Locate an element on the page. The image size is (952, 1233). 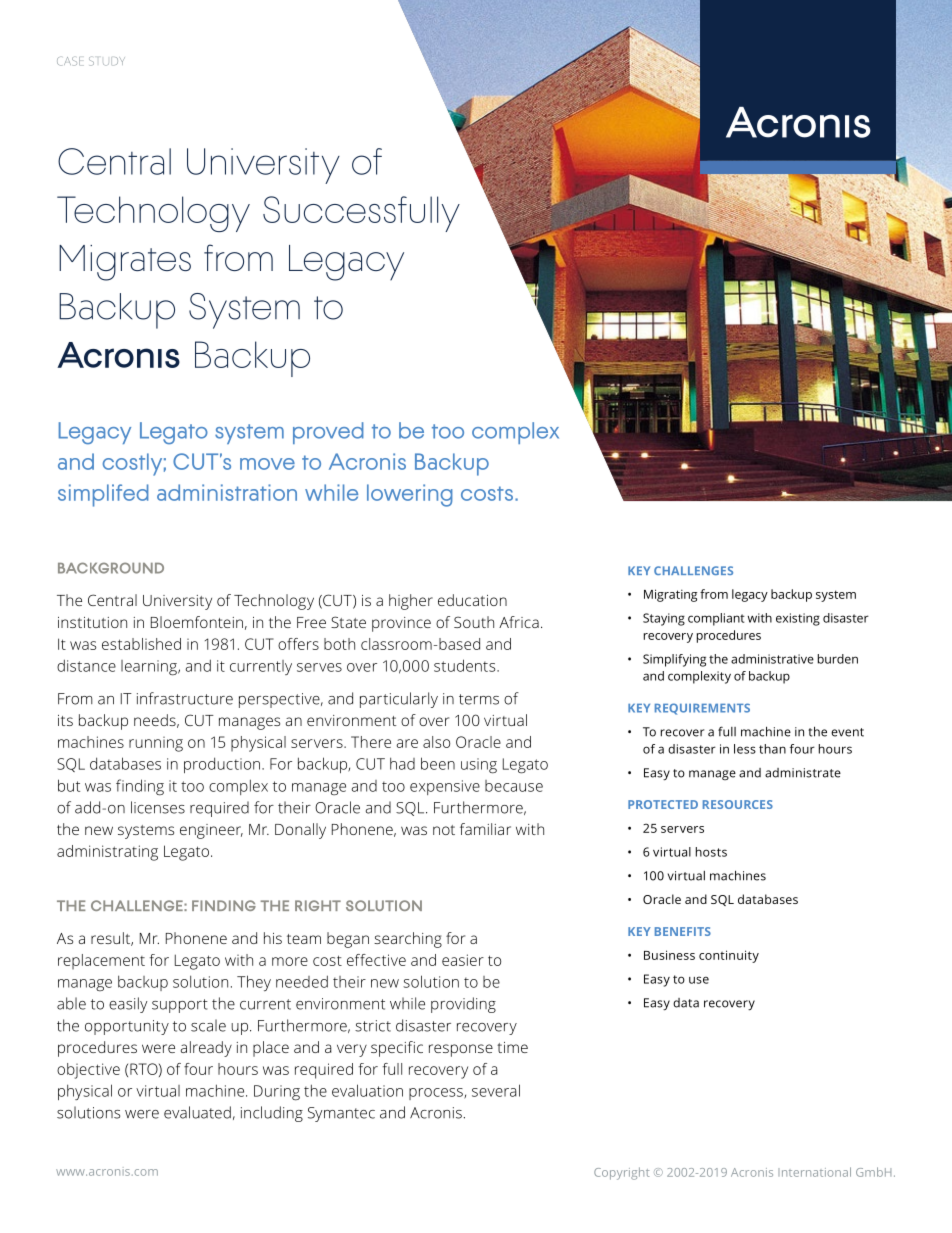
proved is located at coordinates (328, 433).
